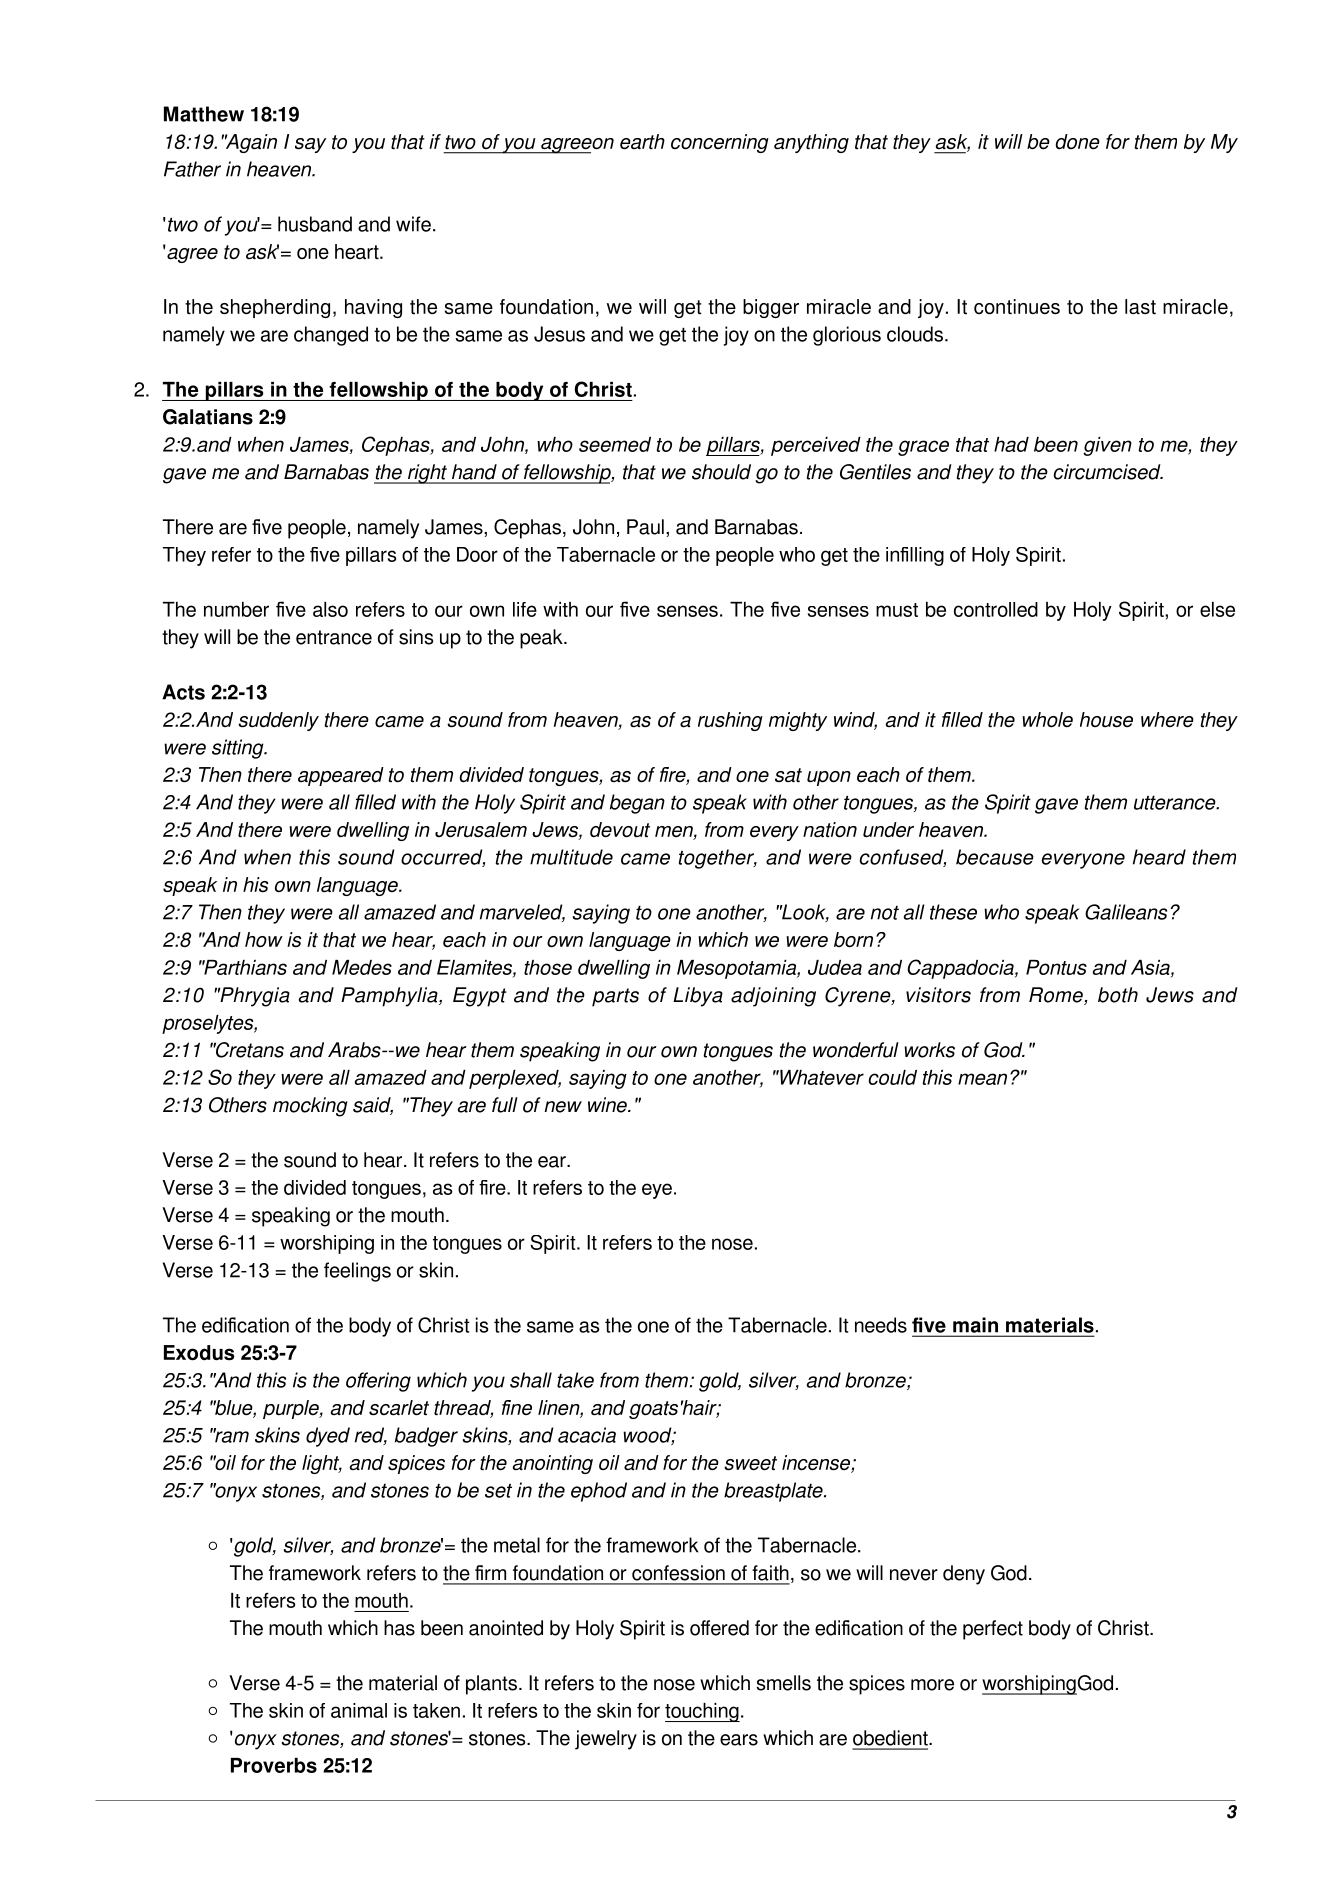  I want to click on rushing, so click(730, 721).
